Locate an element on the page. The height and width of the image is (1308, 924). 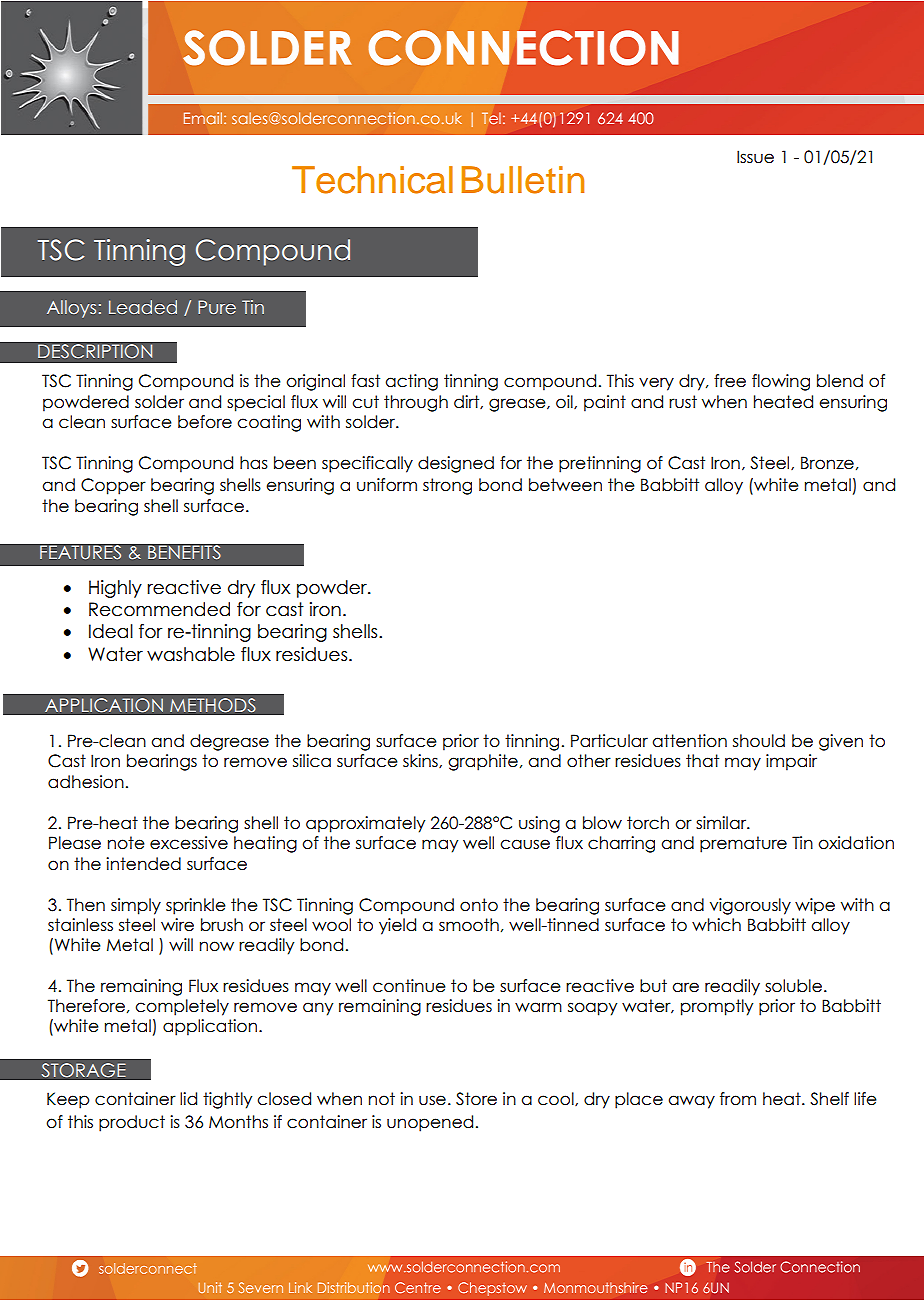
Issue is located at coordinates (755, 157).
